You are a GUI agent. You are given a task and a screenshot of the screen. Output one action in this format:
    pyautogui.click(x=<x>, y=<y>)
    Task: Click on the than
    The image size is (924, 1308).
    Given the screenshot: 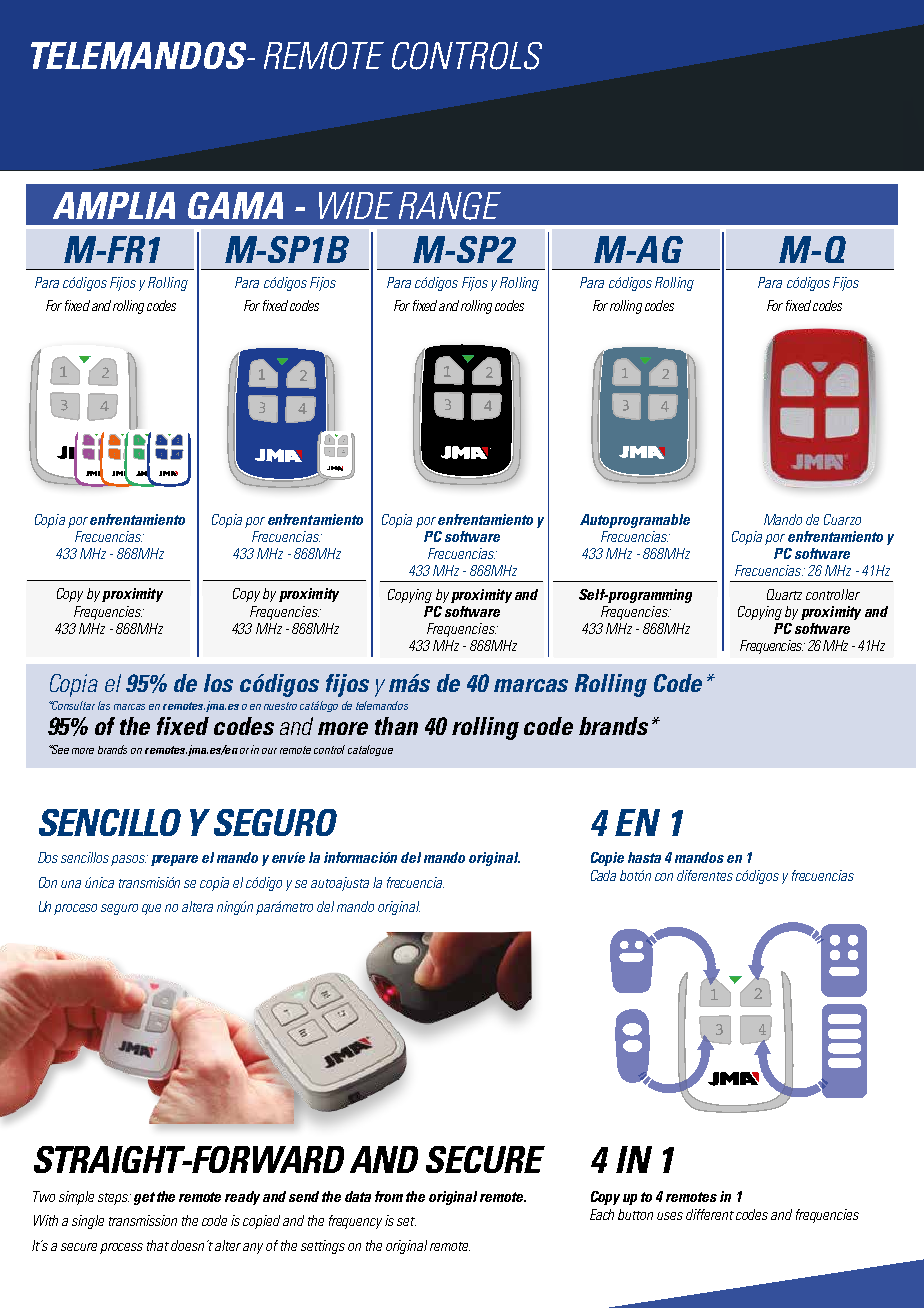 What is the action you would take?
    pyautogui.click(x=396, y=726)
